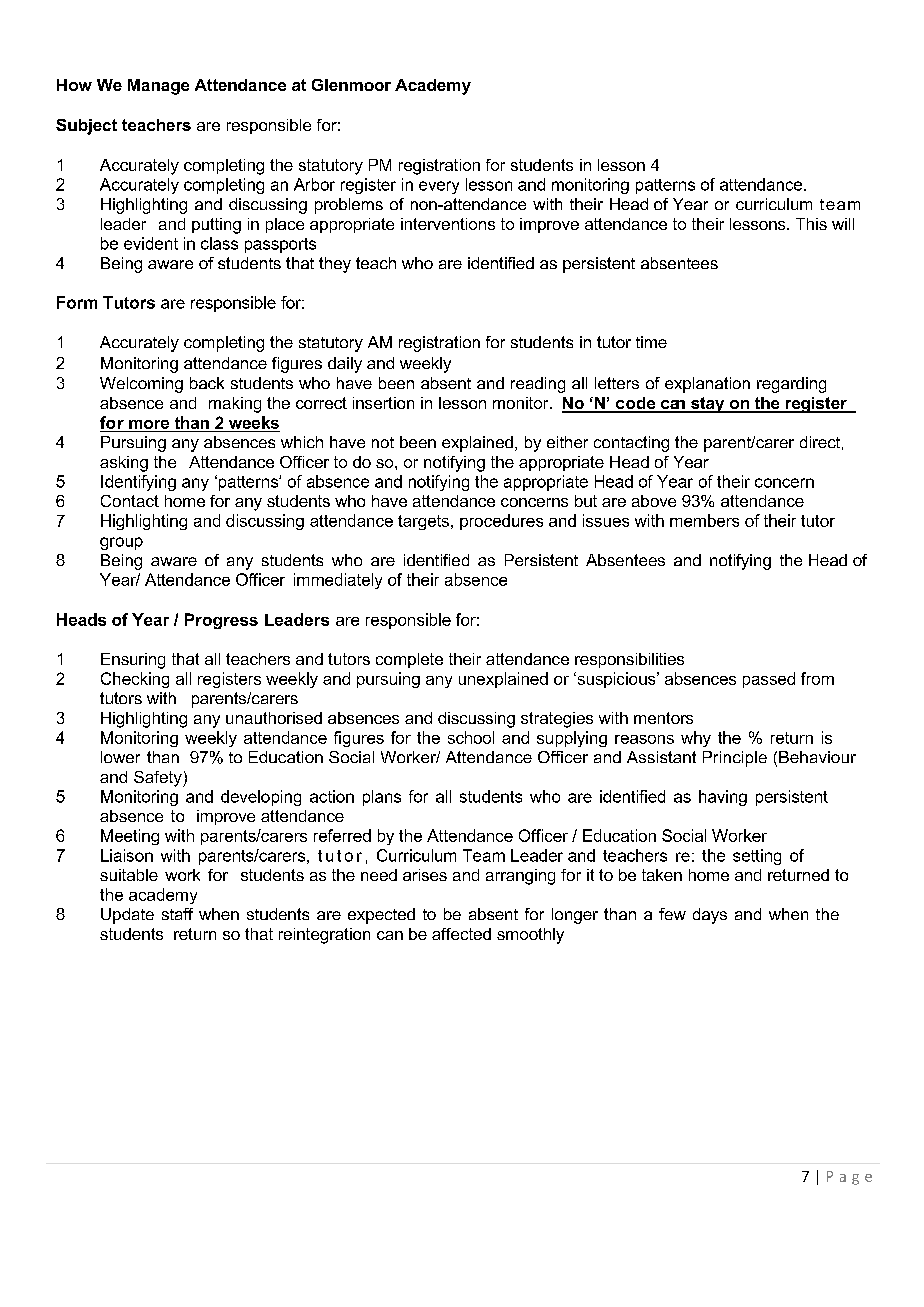  What do you see at coordinates (811, 224) in the screenshot?
I see `This` at bounding box center [811, 224].
